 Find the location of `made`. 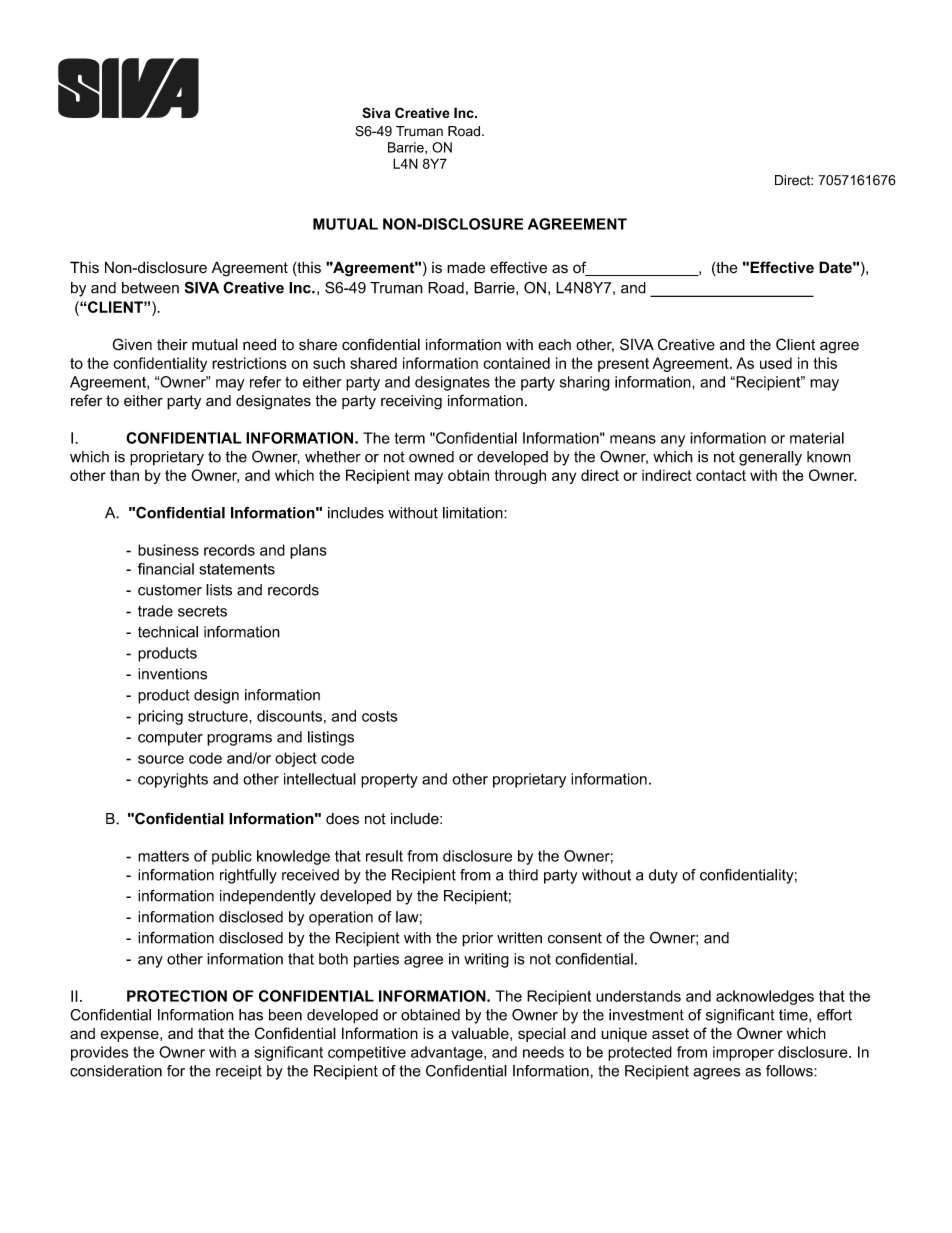

made is located at coordinates (466, 268).
